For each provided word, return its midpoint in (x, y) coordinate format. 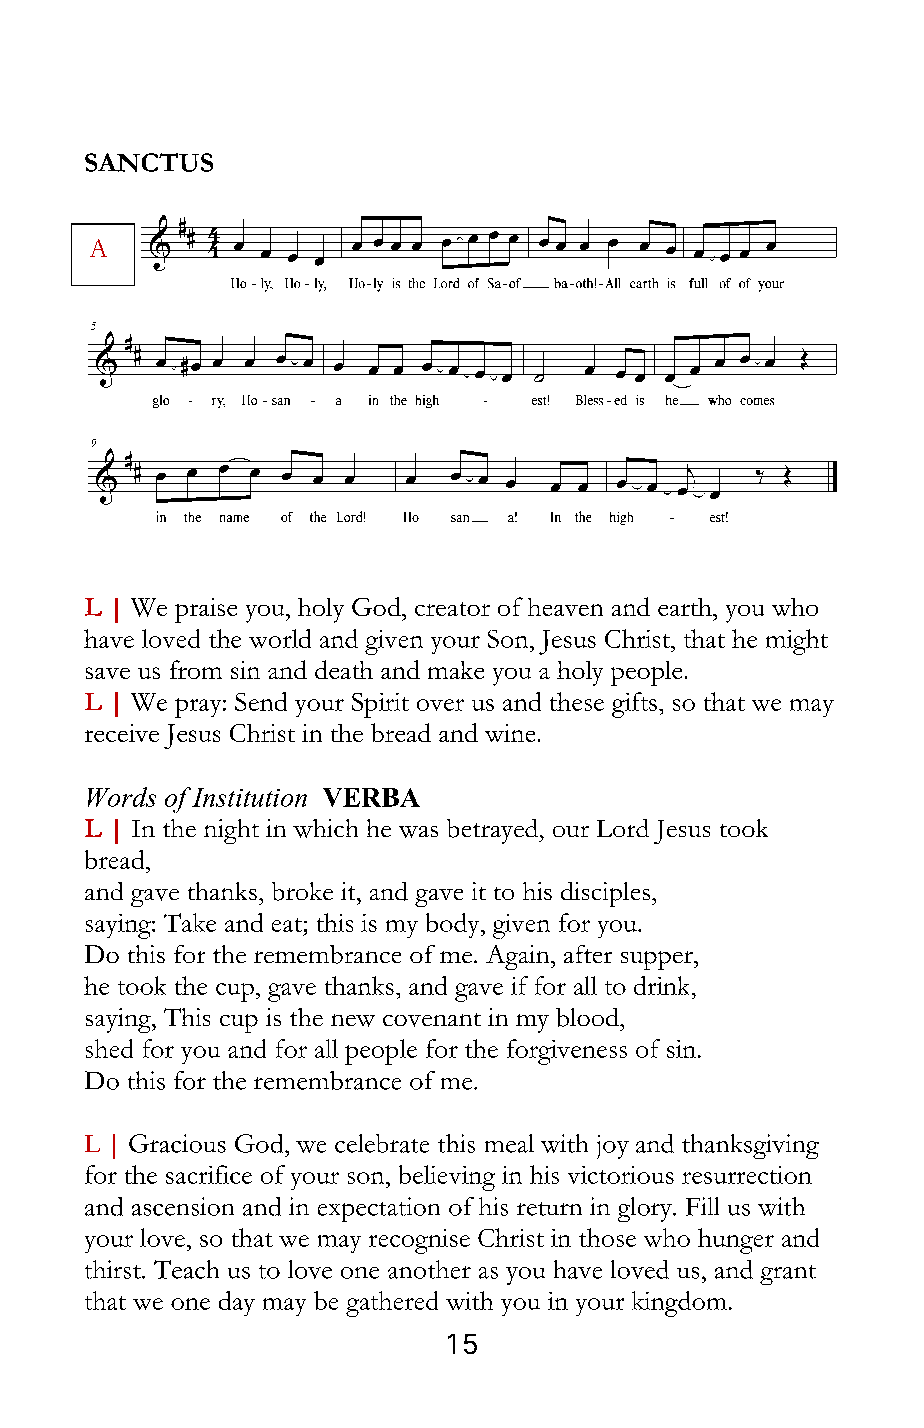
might (797, 642)
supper (658, 960)
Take (190, 922)
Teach (186, 1269)
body (454, 925)
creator (452, 609)
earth (686, 607)
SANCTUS (149, 162)
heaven (565, 607)
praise (206, 610)
